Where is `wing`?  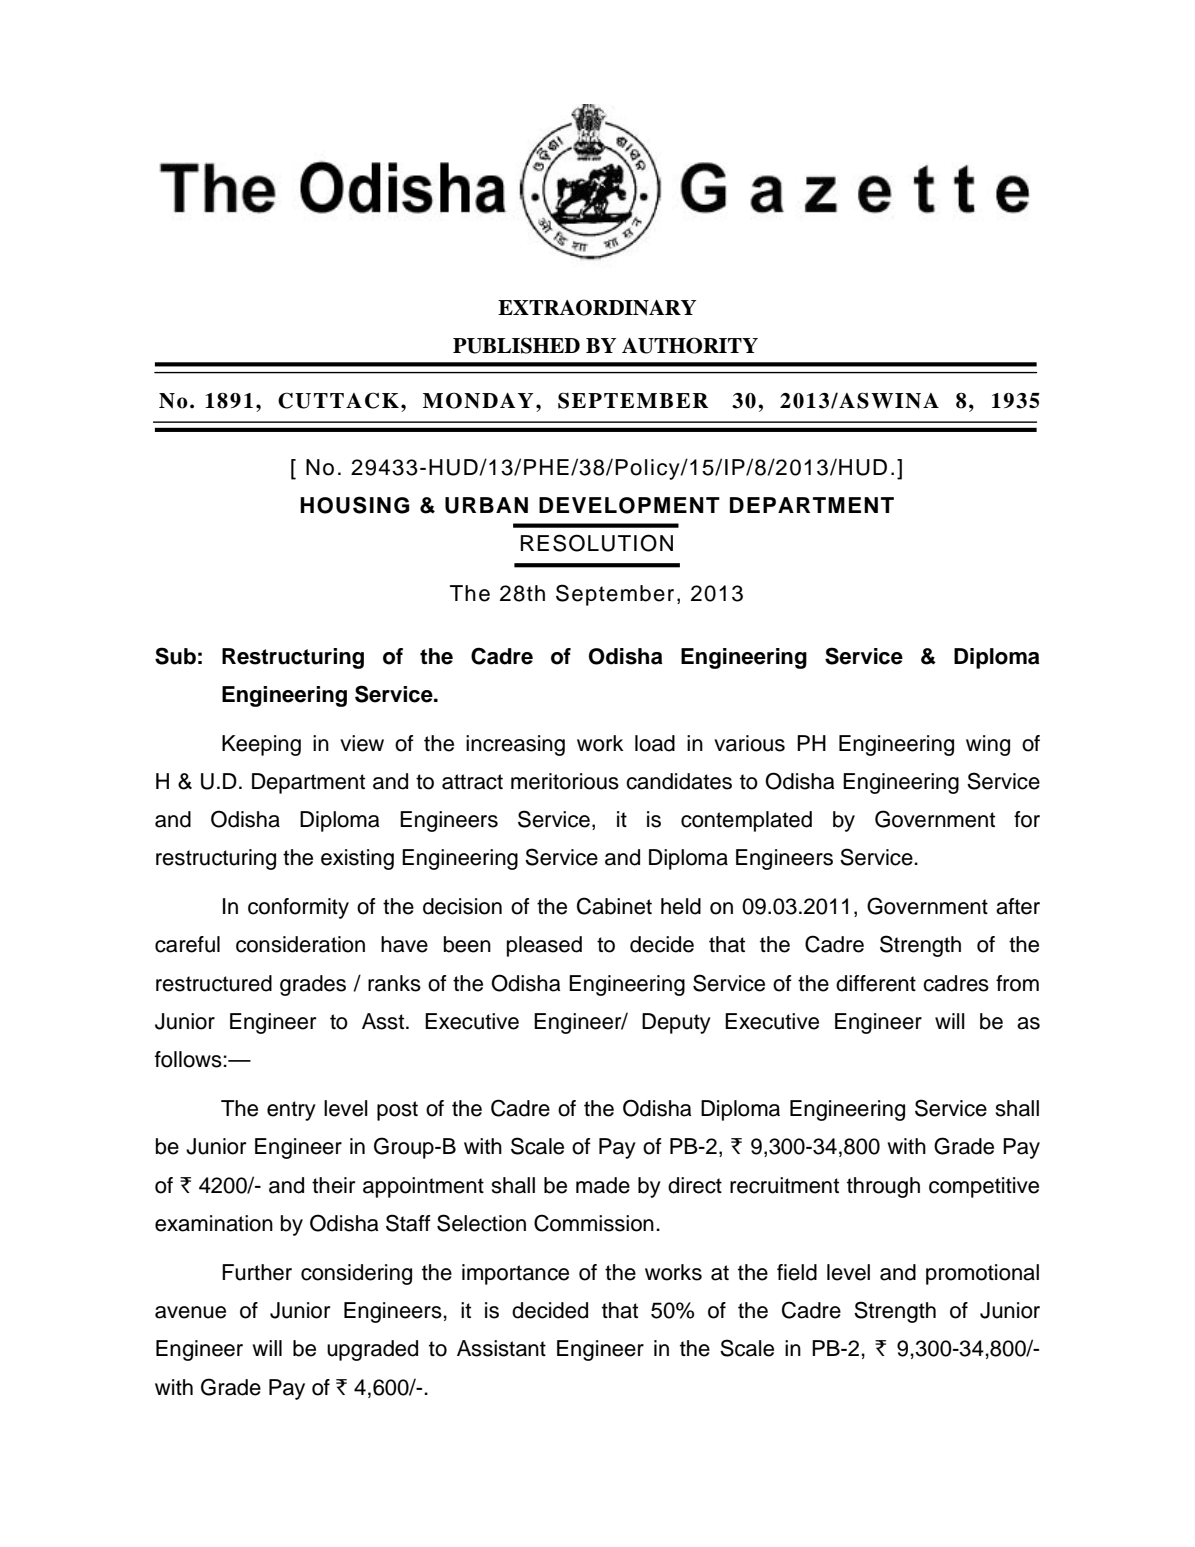
wing is located at coordinates (988, 745).
